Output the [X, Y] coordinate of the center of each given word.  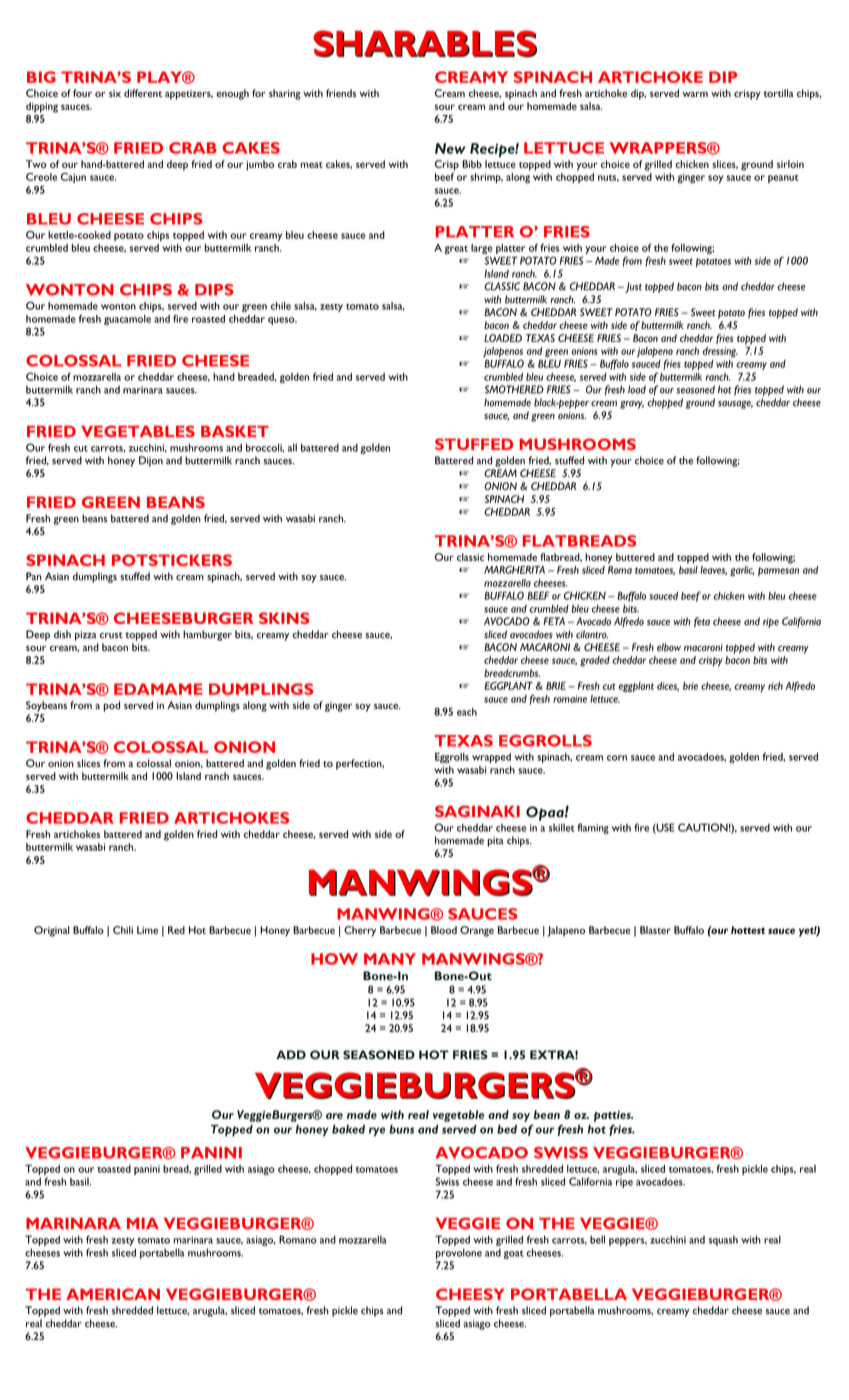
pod [111, 706]
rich [775, 686]
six [115, 93]
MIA [143, 1223]
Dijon [151, 461]
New [450, 148]
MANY [390, 959]
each [467, 712]
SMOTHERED [514, 389]
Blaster [655, 930]
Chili [123, 930]
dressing [720, 352]
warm [695, 94]
